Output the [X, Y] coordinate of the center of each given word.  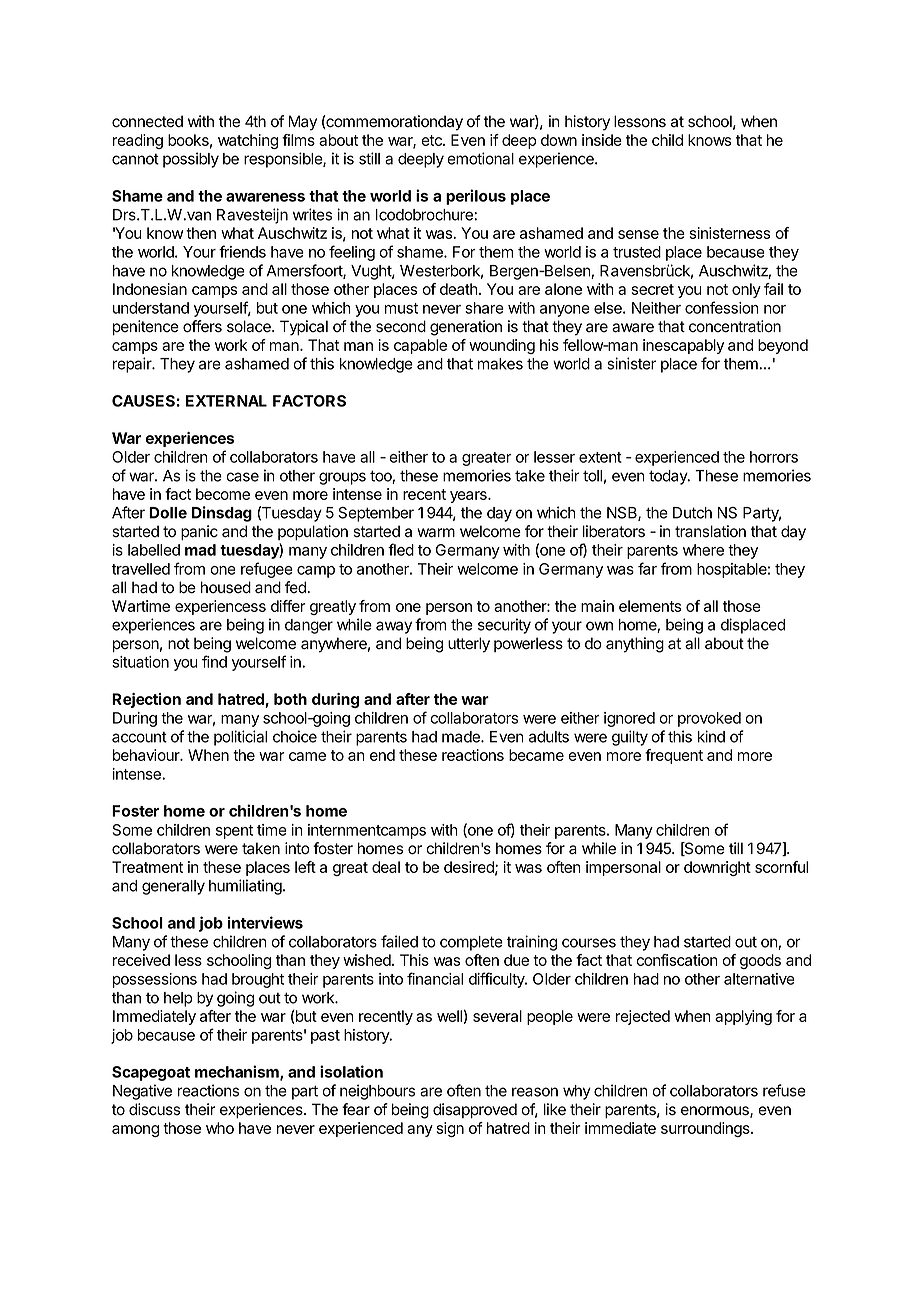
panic [199, 532]
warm [436, 533]
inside [602, 140]
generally [173, 887]
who [220, 1128]
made [462, 737]
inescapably [683, 346]
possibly [191, 160]
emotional [480, 158]
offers [202, 326]
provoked [709, 719]
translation [710, 531]
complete [471, 943]
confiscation [677, 960]
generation [466, 328]
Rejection [146, 700]
